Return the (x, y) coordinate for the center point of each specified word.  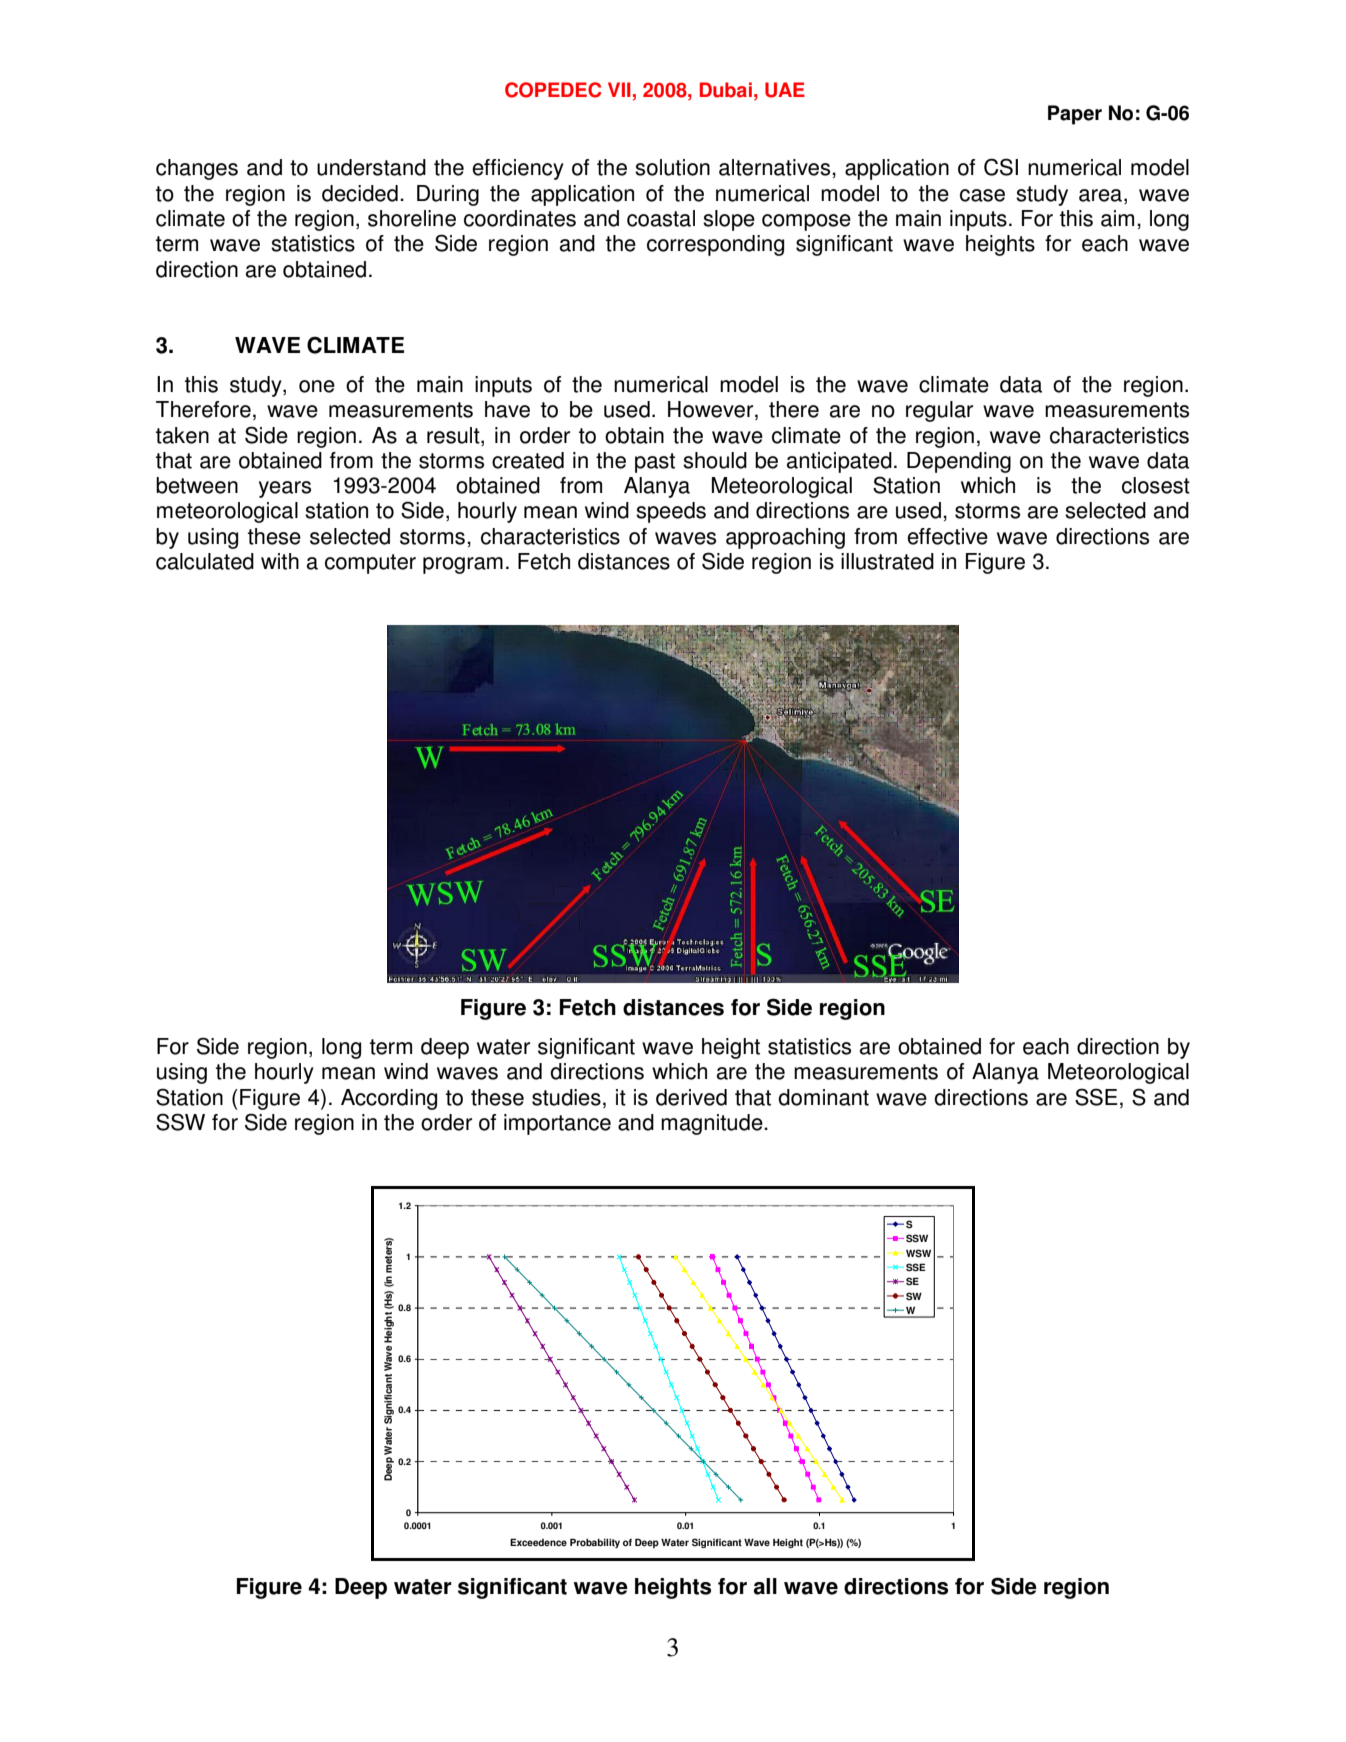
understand (371, 167)
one (317, 386)
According (389, 1099)
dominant (823, 1097)
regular (939, 411)
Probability (595, 1543)
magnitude (713, 1124)
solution (672, 167)
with (280, 561)
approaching (785, 538)
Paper (1075, 115)
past (655, 463)
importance (557, 1124)
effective (947, 536)
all (765, 1586)
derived (691, 1097)
